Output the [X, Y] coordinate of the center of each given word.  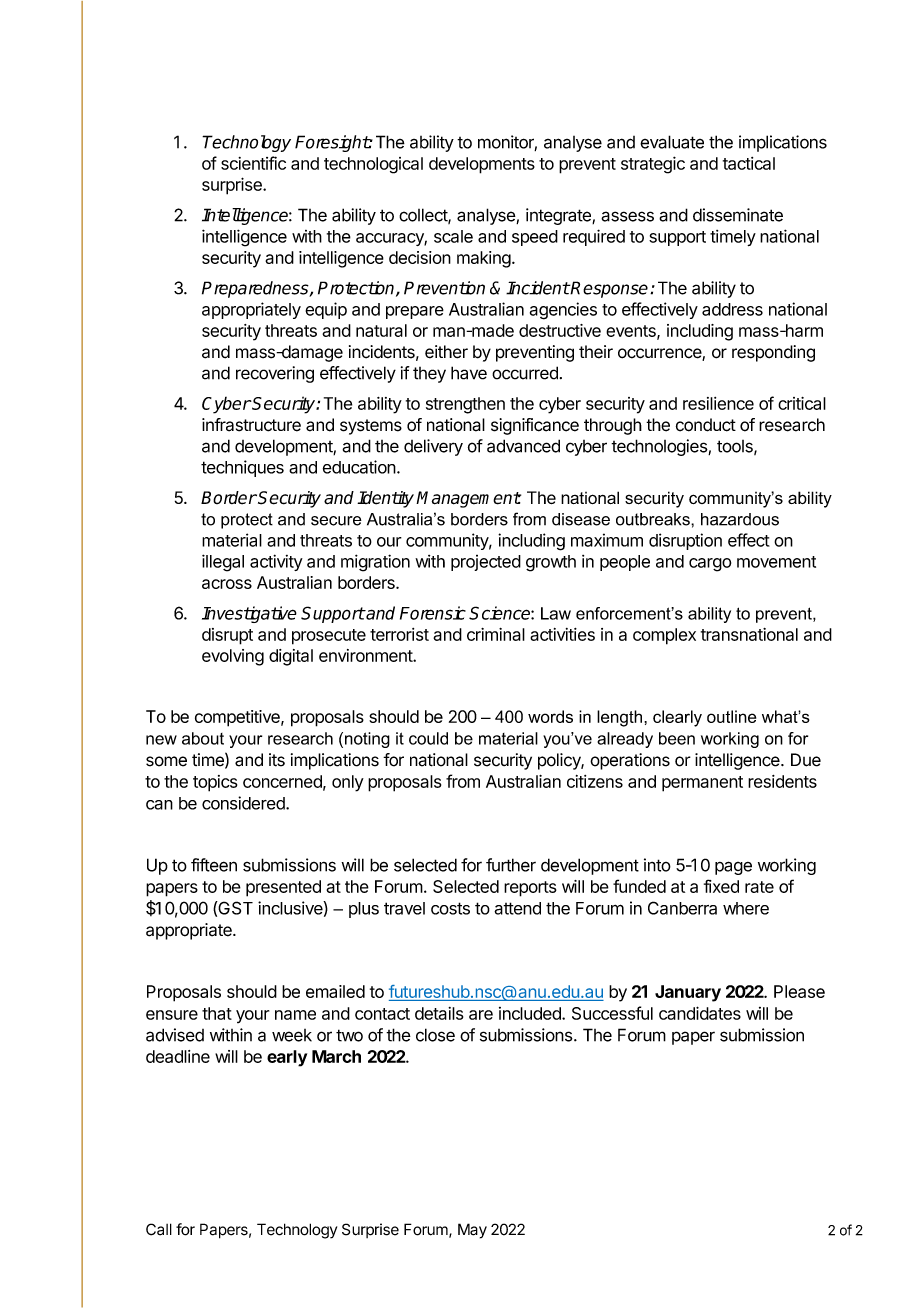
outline [731, 716]
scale [453, 236]
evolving [233, 657]
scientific [253, 163]
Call [159, 1229]
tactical [749, 163]
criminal [496, 634]
